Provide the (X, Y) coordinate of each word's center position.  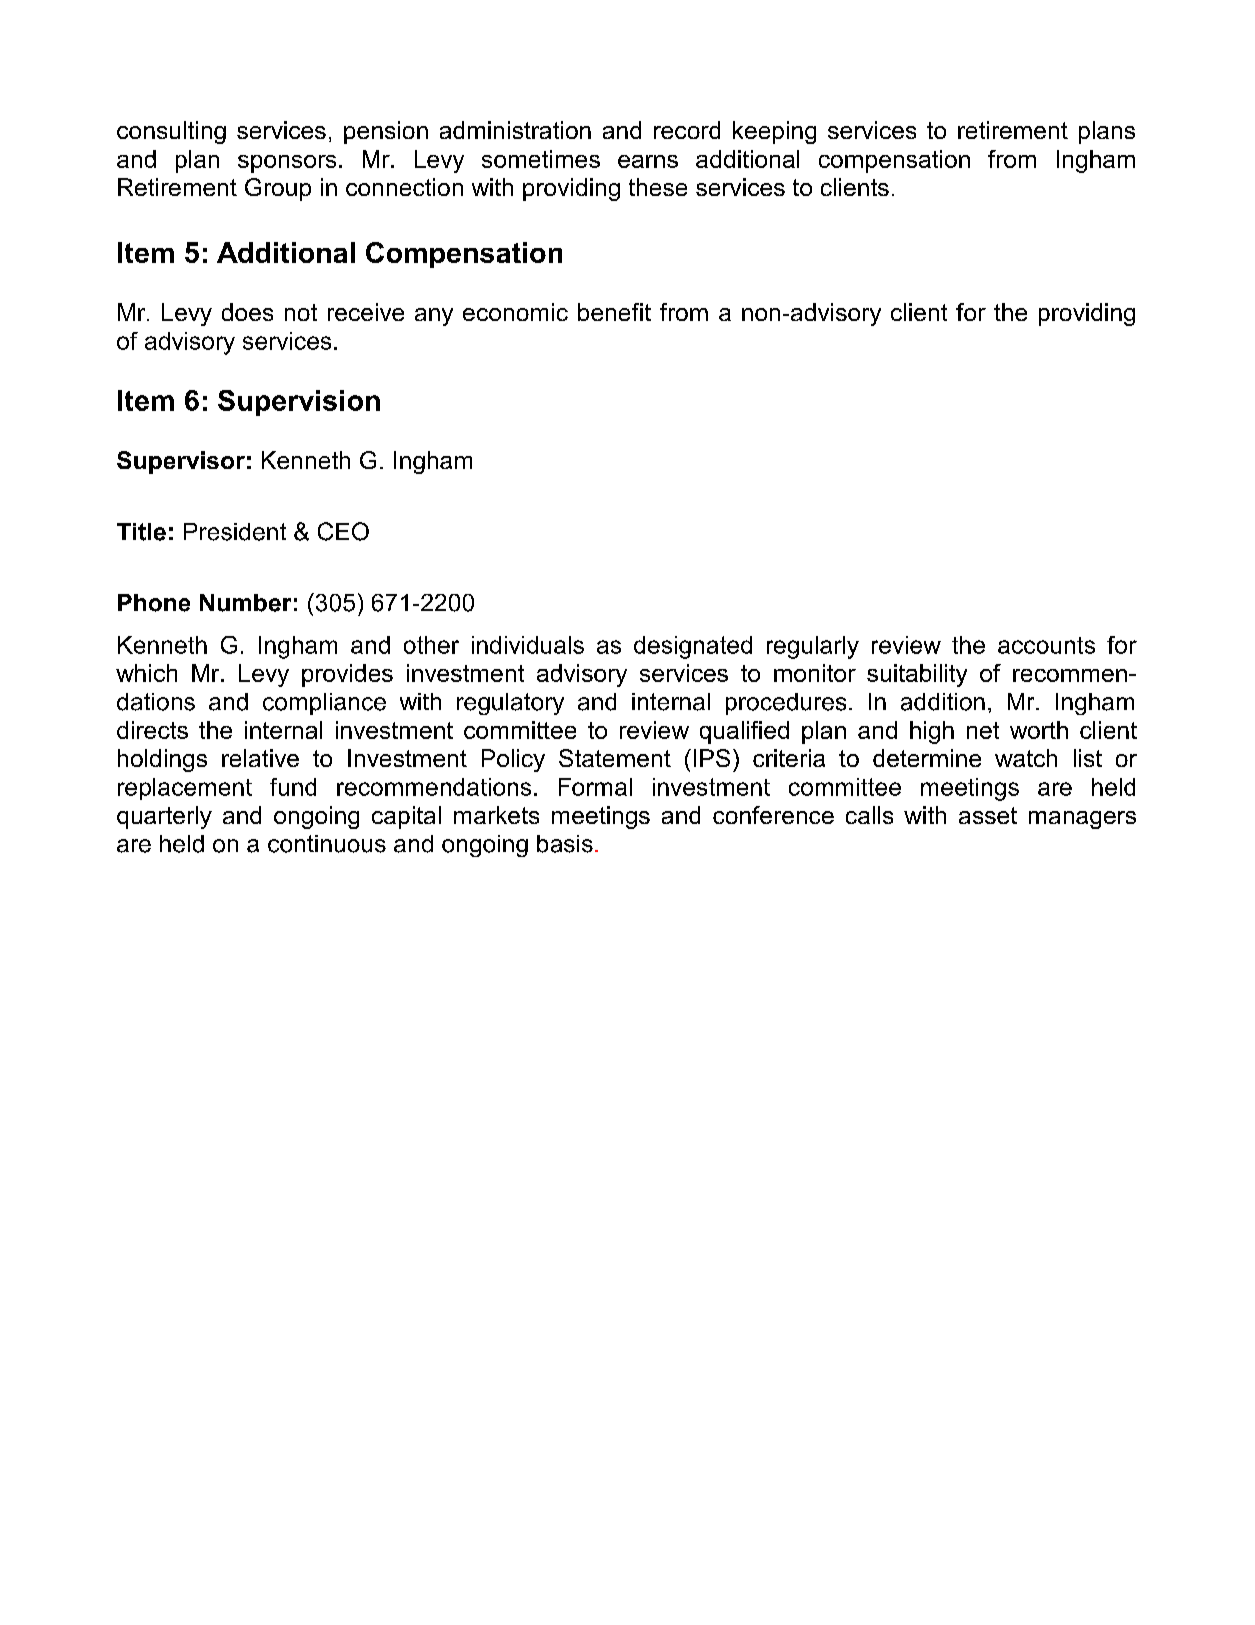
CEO (343, 531)
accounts (1046, 645)
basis (565, 844)
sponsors (287, 164)
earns (648, 161)
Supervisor (181, 462)
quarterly (164, 817)
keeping (774, 132)
